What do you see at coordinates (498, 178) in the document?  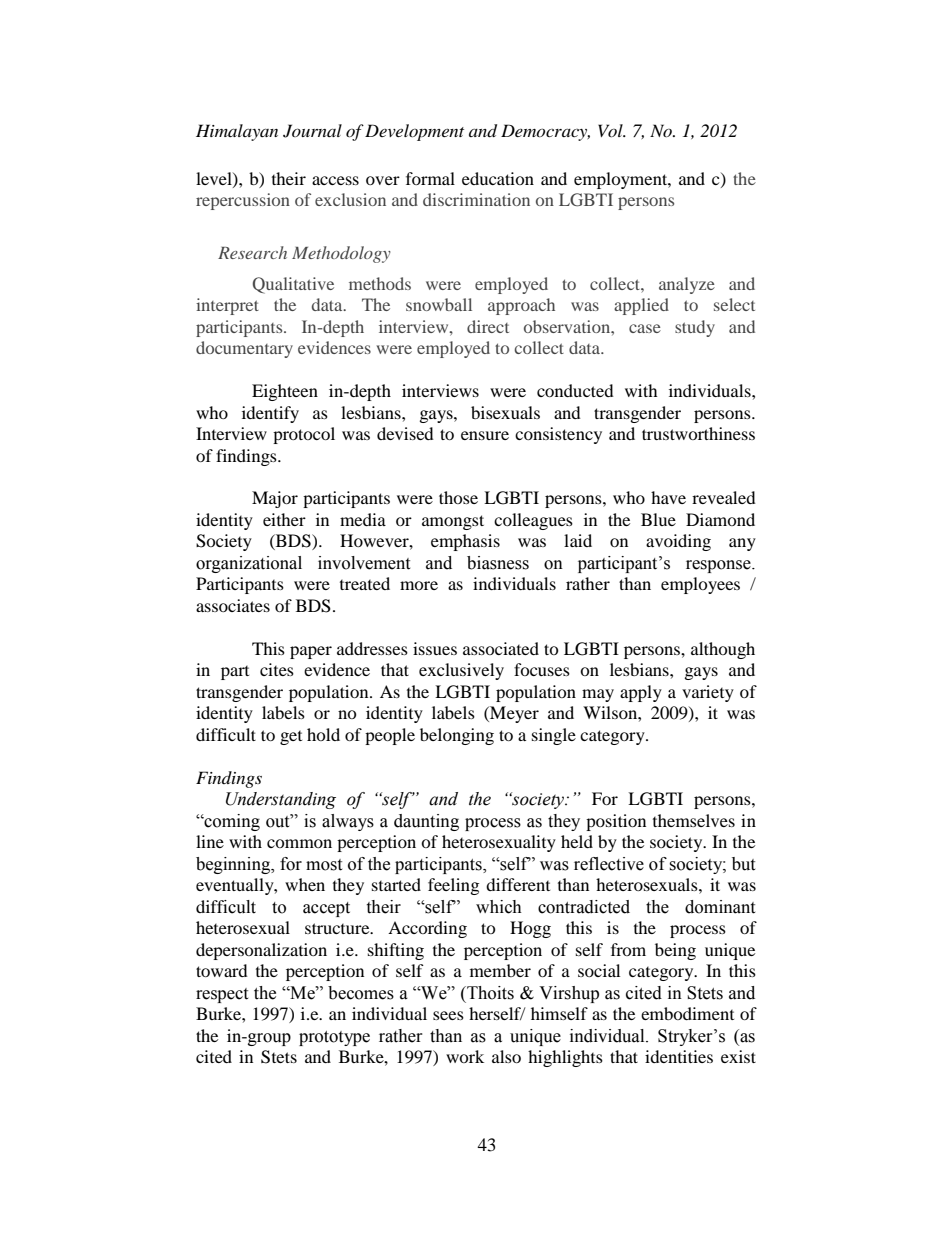 I see `education` at bounding box center [498, 178].
